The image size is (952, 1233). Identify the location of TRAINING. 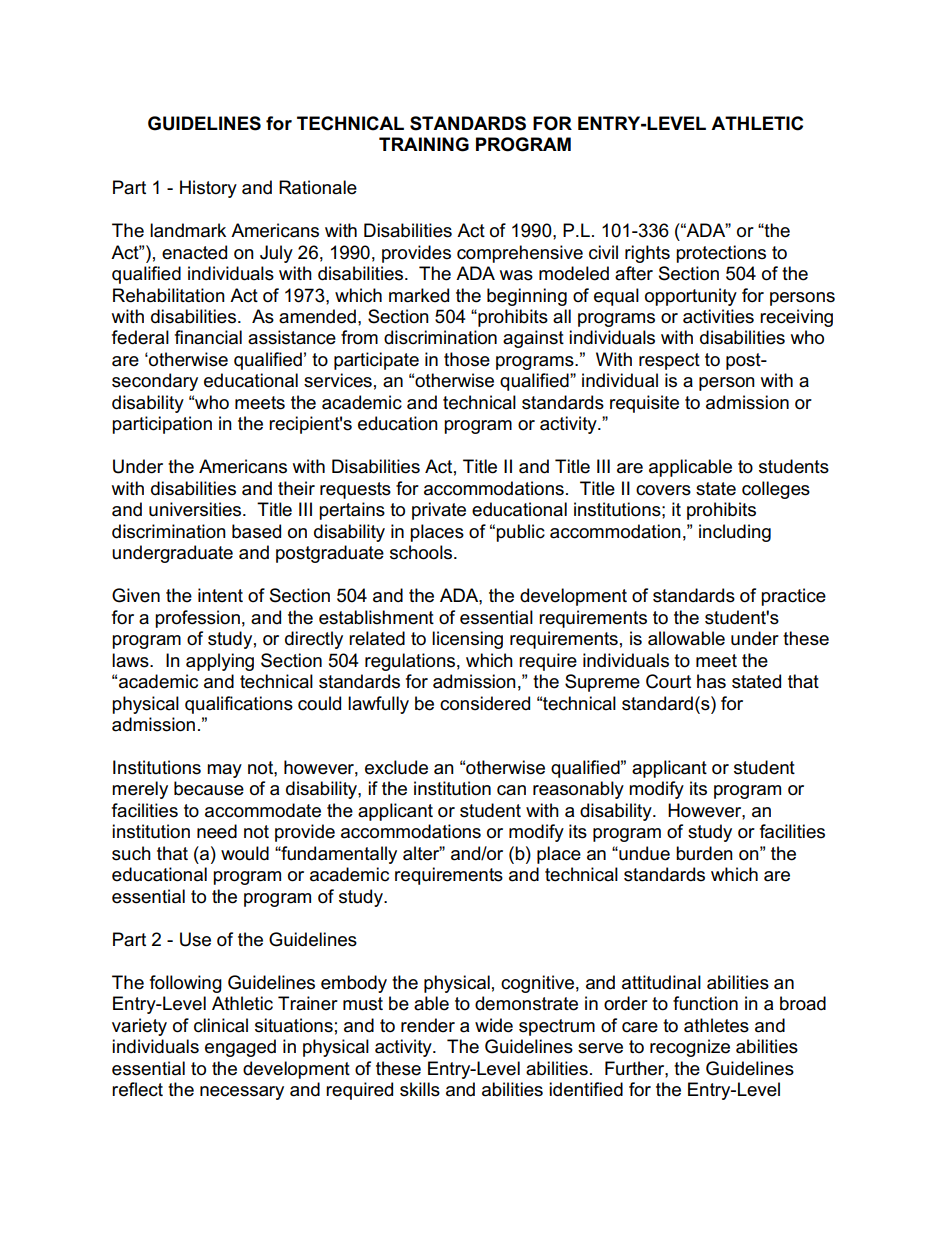
(424, 144).
